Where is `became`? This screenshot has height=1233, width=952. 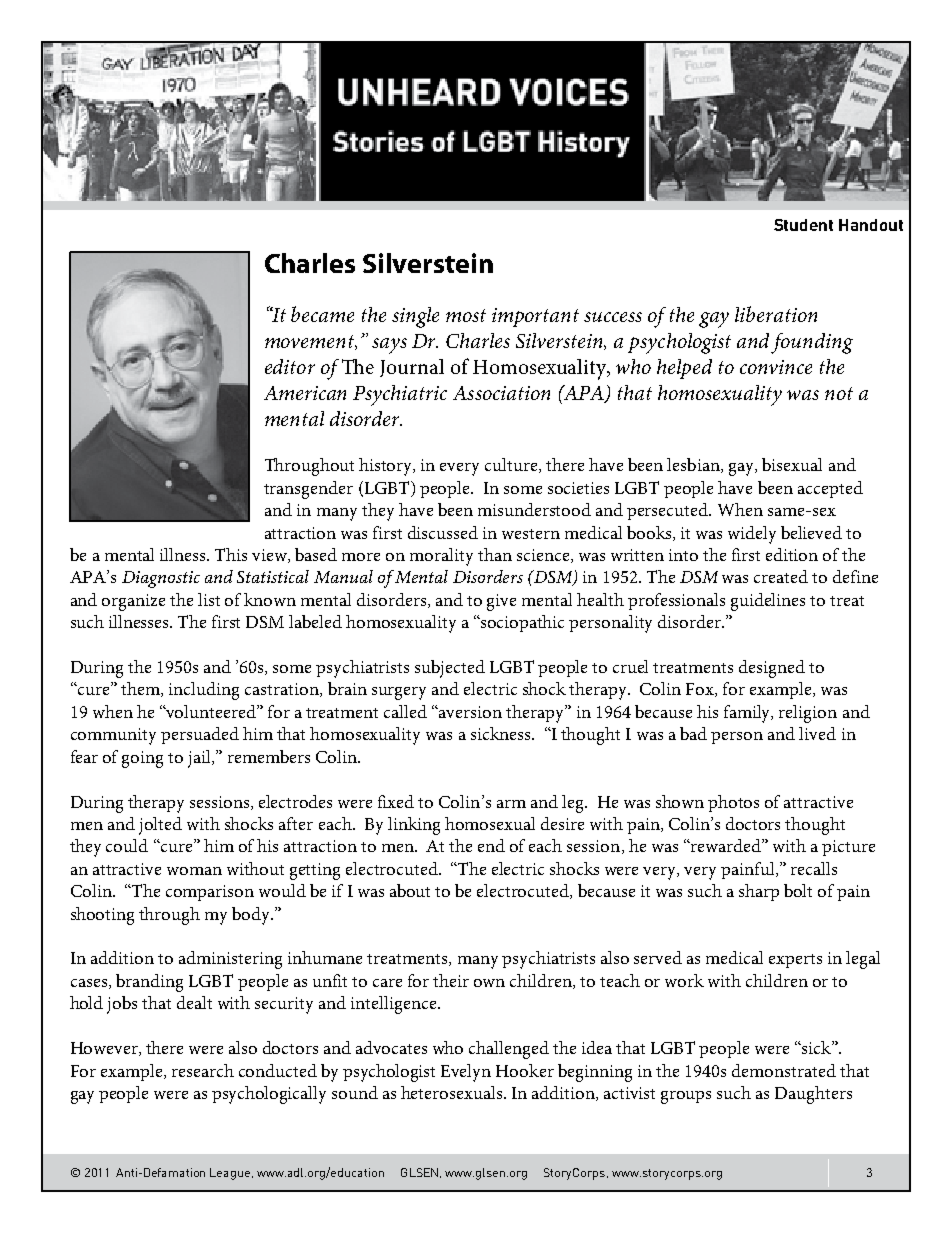 became is located at coordinates (322, 314).
